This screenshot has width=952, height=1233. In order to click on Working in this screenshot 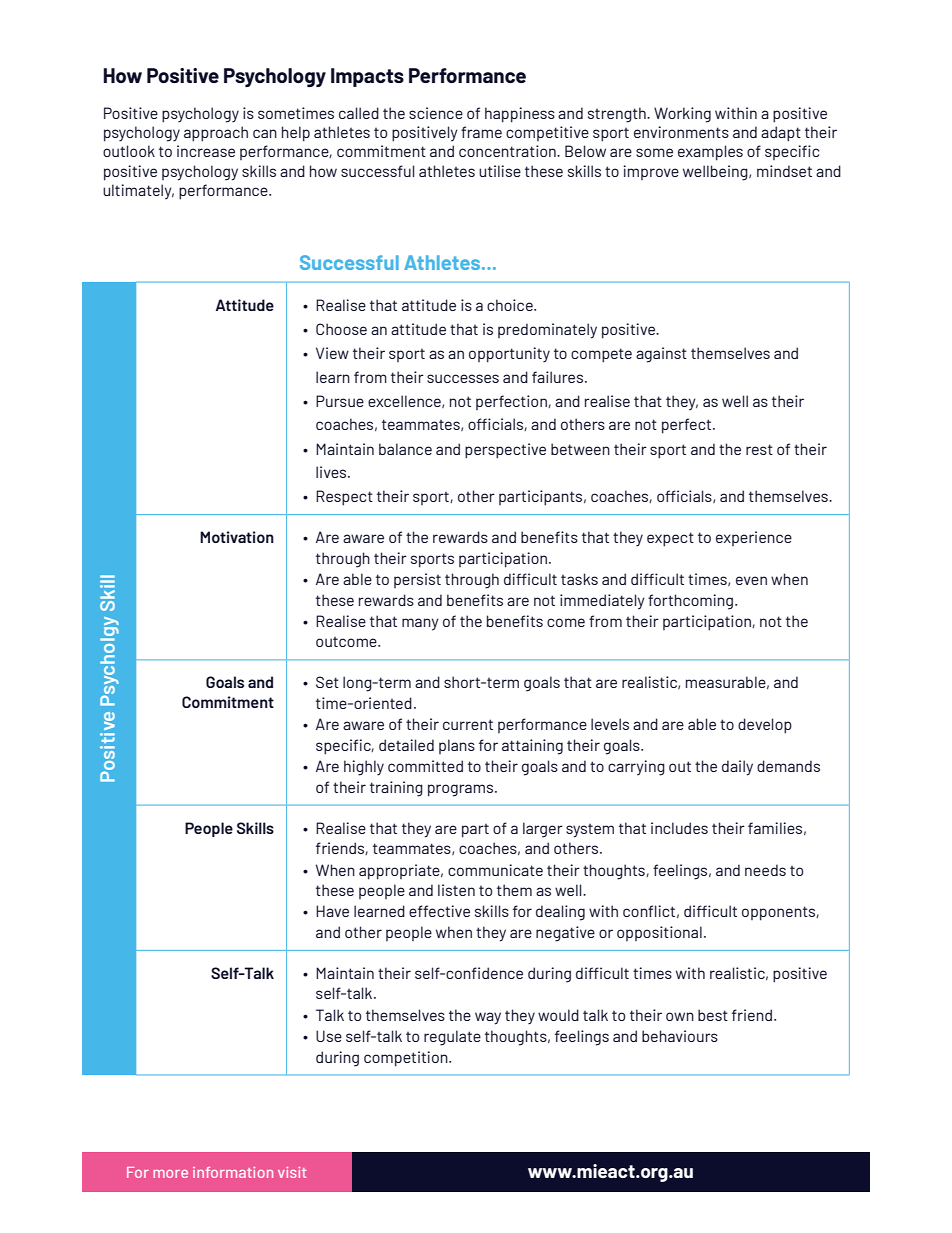, I will do `click(682, 115)`.
